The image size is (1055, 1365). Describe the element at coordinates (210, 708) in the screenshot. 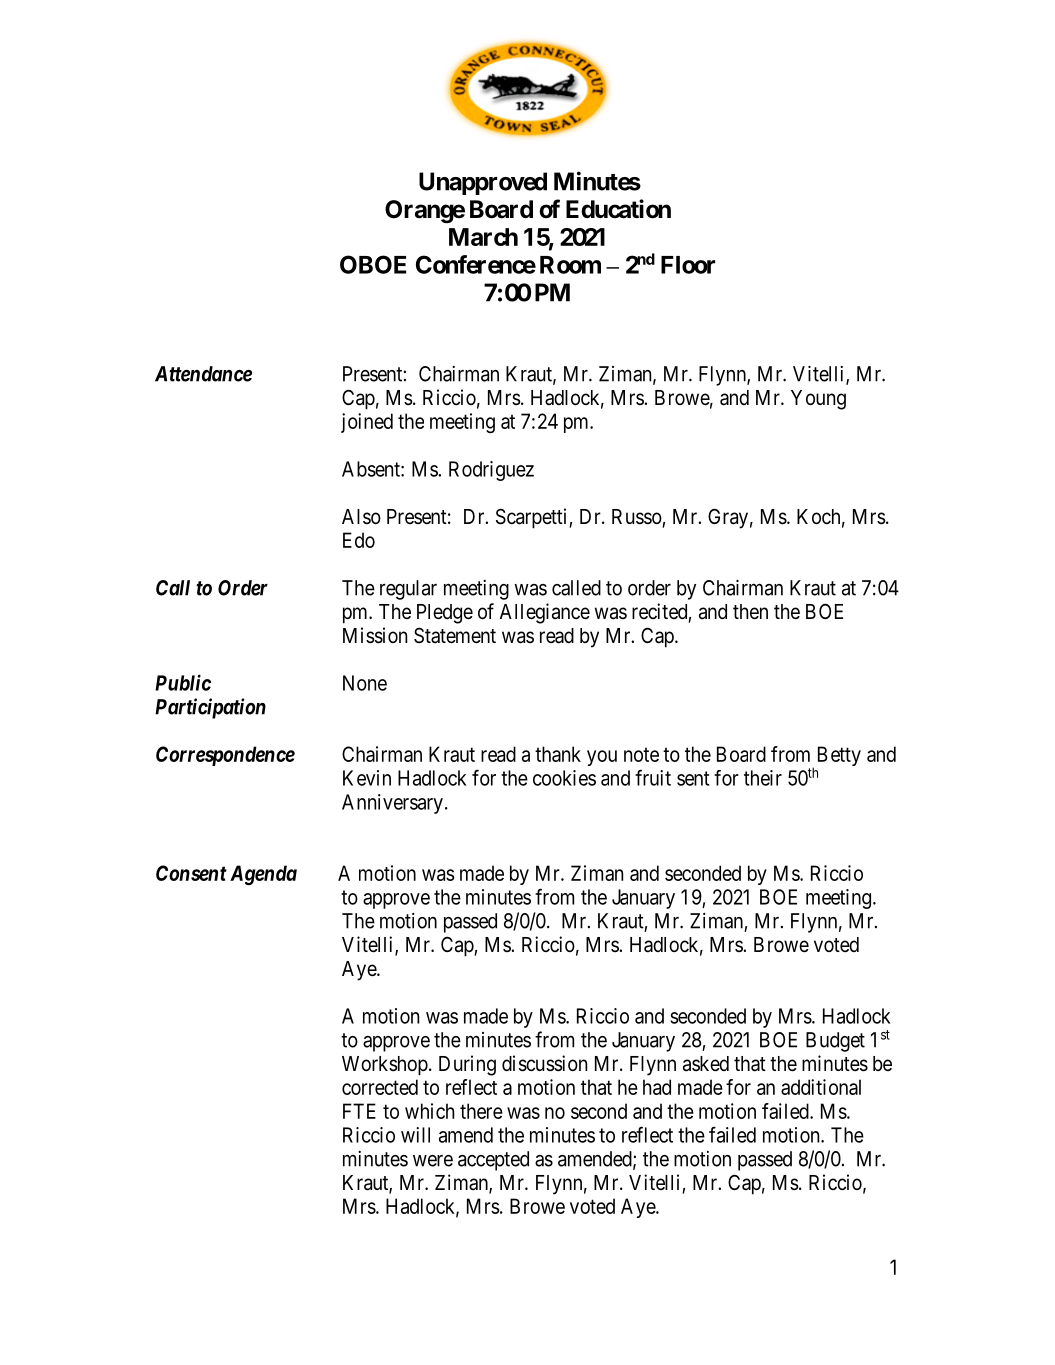

I see `Participation` at that location.
